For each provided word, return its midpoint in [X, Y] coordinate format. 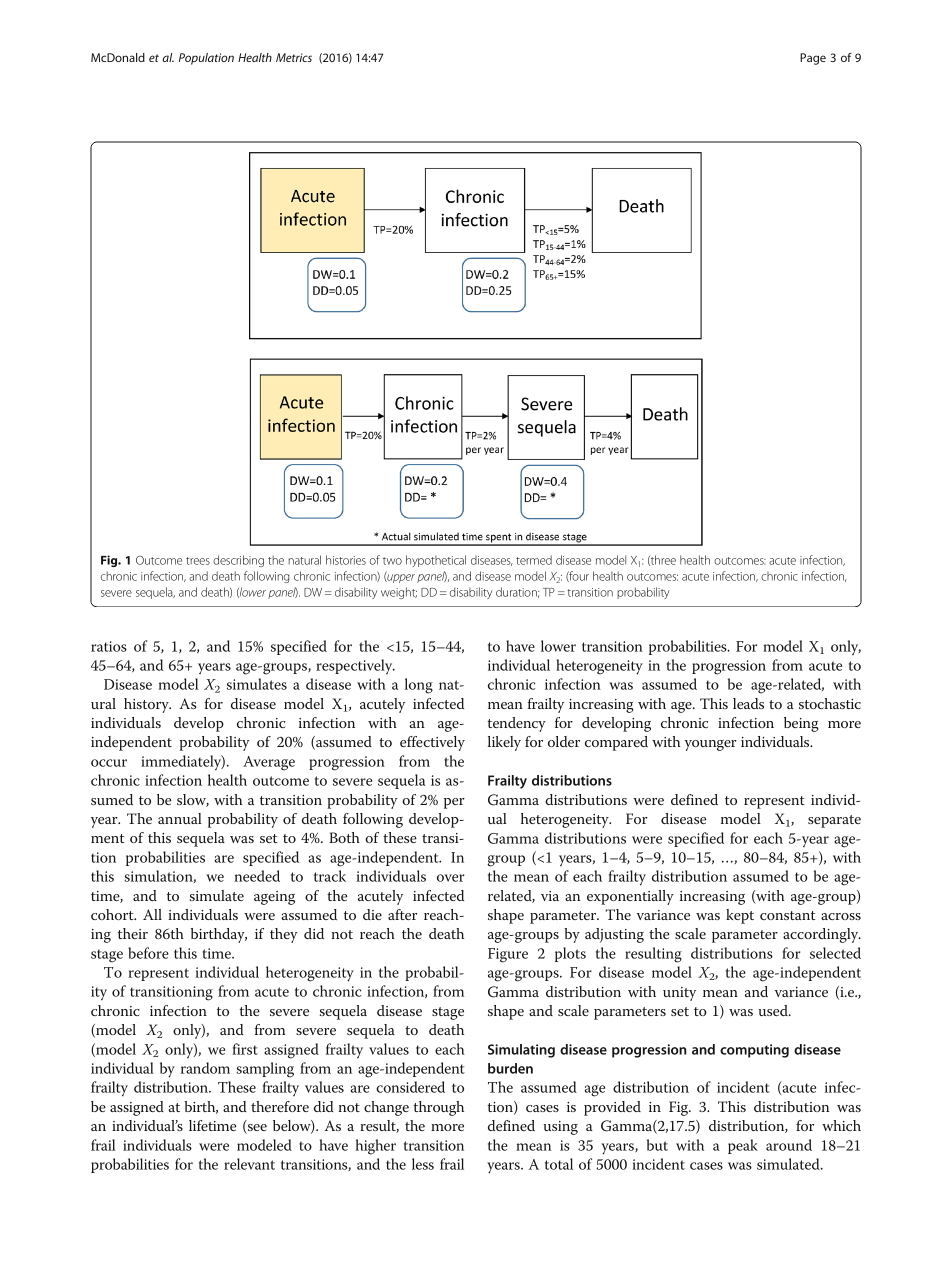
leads [748, 703]
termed [534, 560]
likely [504, 743]
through [438, 1108]
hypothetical [436, 561]
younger [710, 745]
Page [813, 59]
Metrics [294, 57]
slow [193, 800]
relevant [249, 1164]
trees [198, 561]
